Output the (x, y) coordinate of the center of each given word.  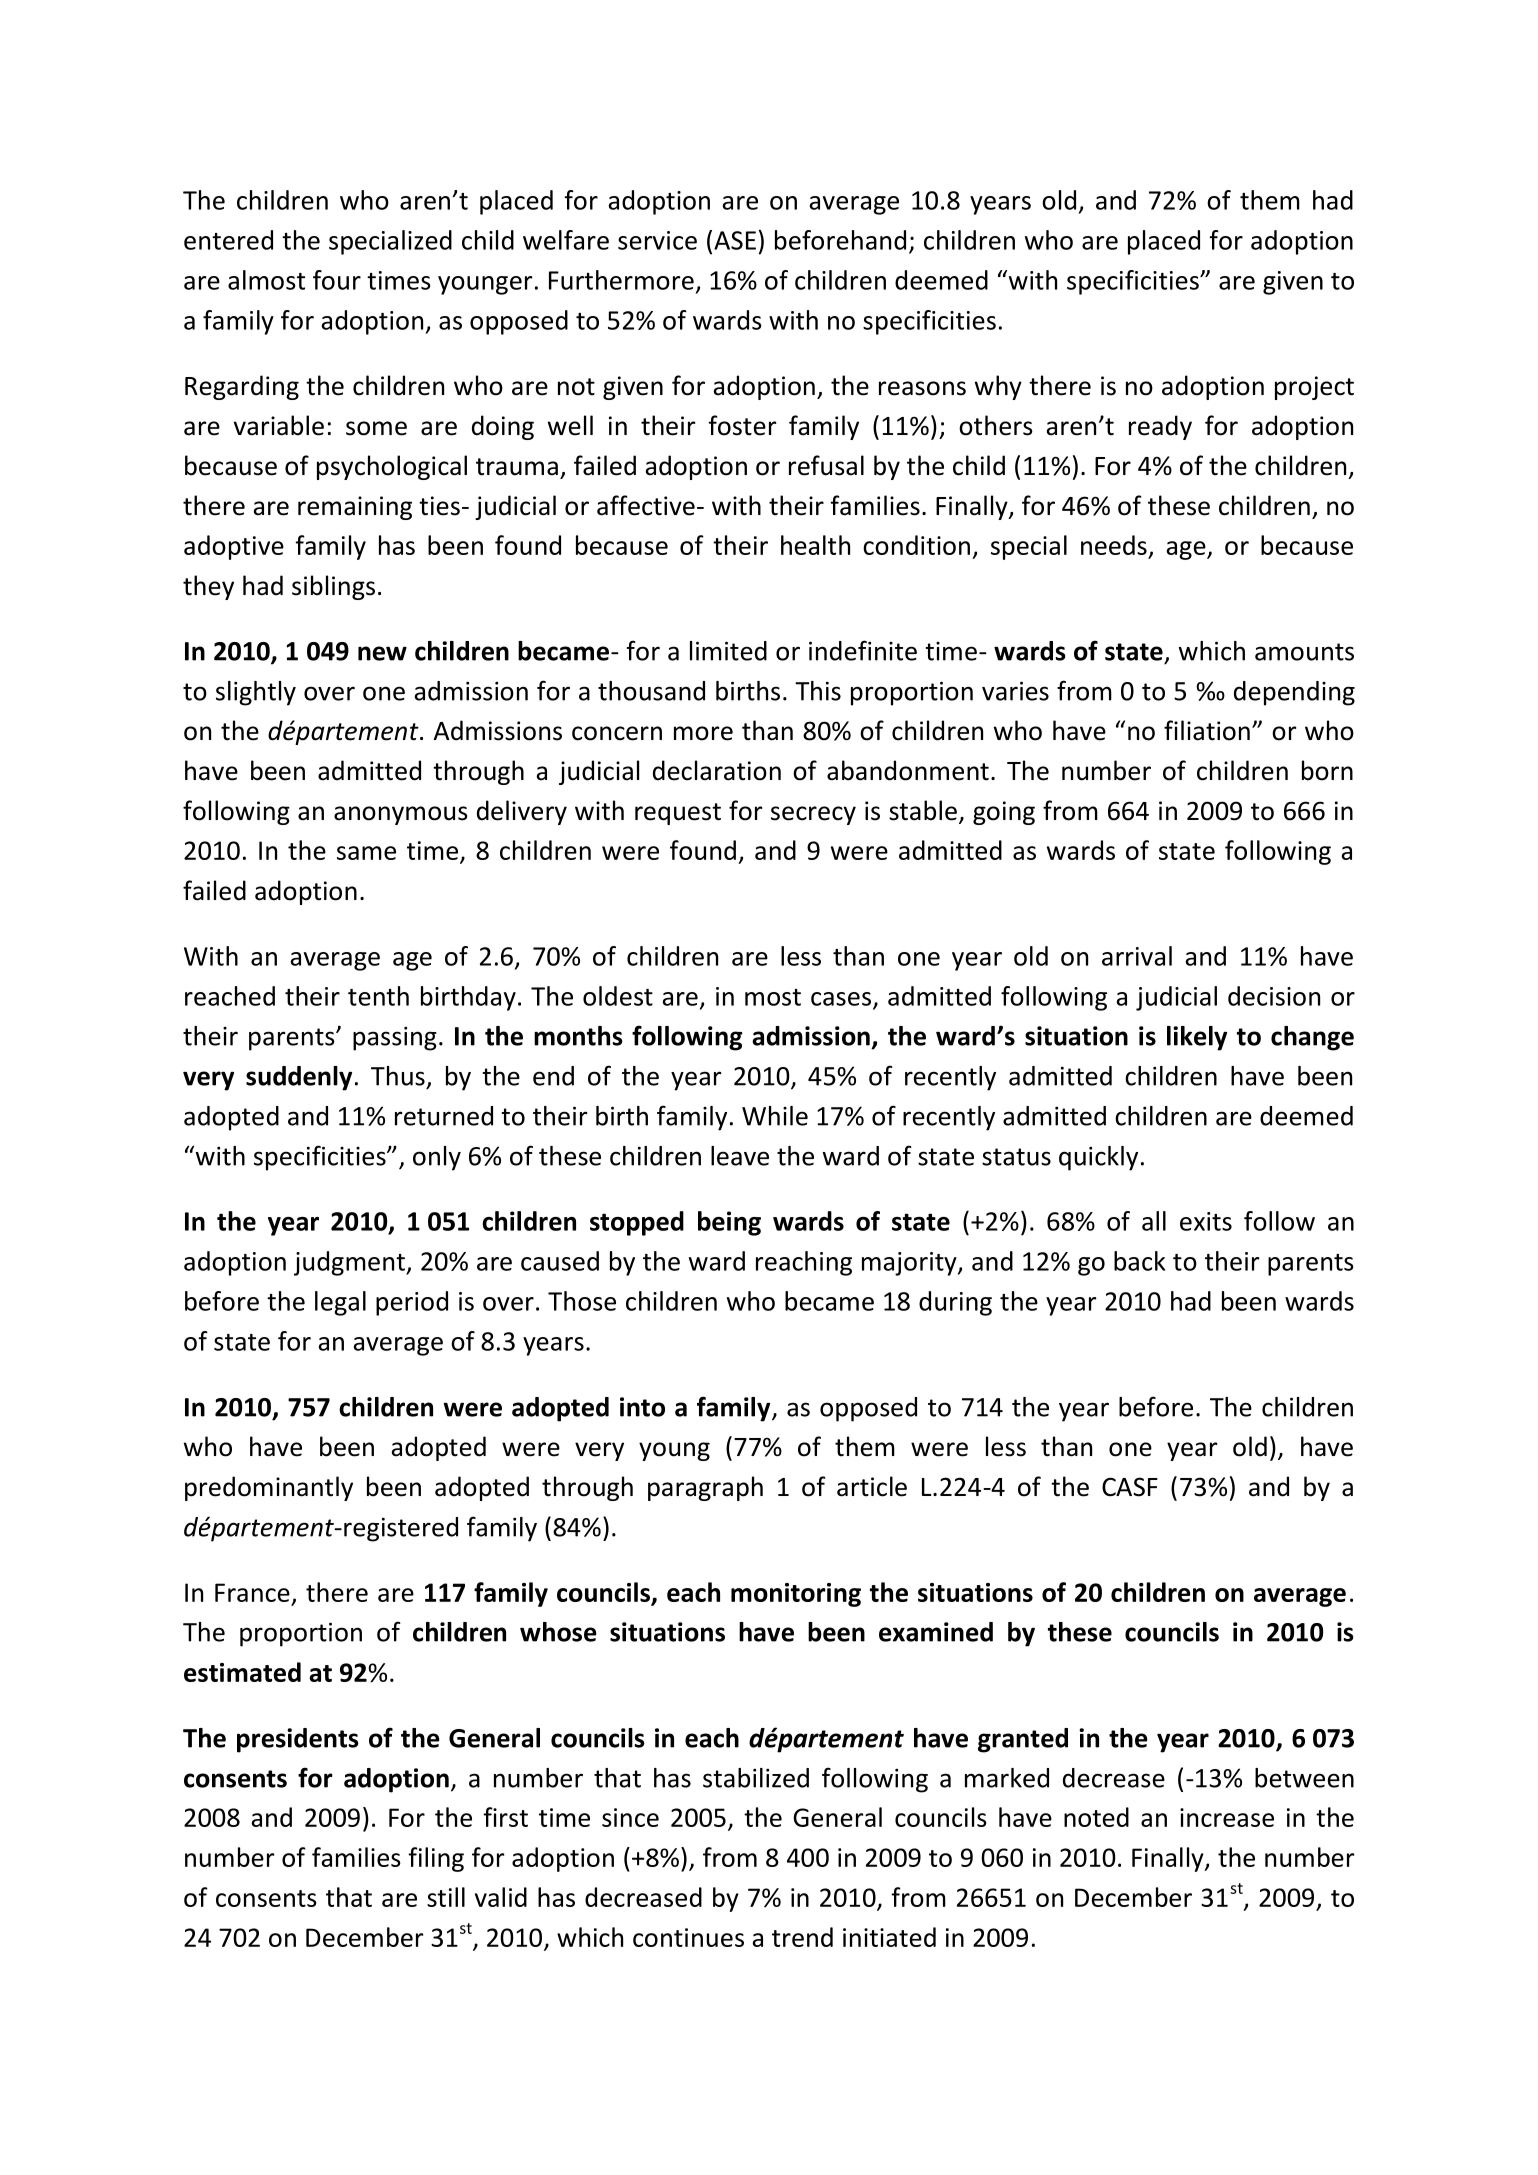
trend (802, 1937)
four (337, 280)
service (657, 240)
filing (436, 1859)
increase (1227, 1817)
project (1314, 388)
